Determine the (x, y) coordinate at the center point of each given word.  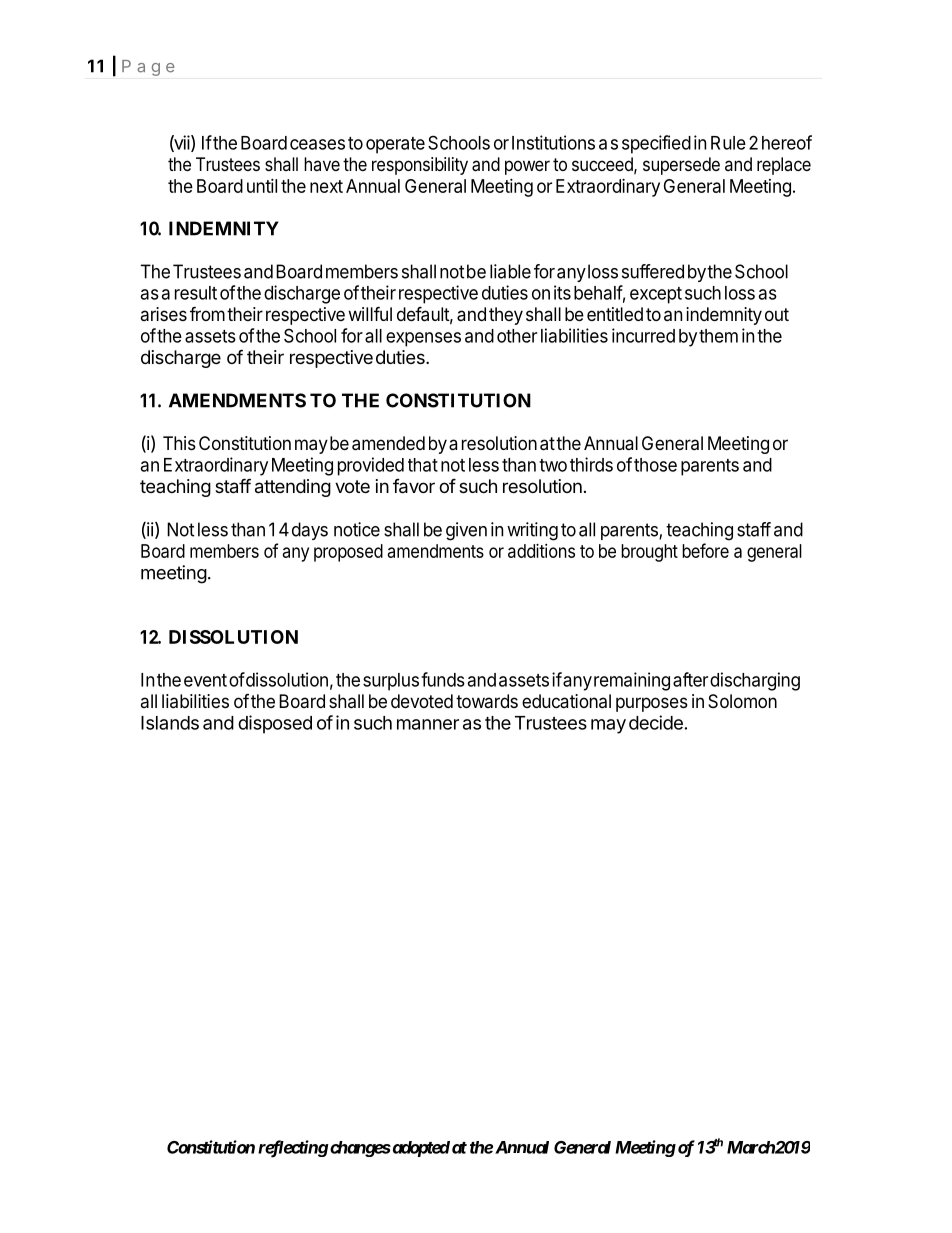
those (655, 465)
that (423, 465)
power (527, 167)
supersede (681, 166)
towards (487, 701)
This (179, 443)
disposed (275, 724)
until (262, 186)
